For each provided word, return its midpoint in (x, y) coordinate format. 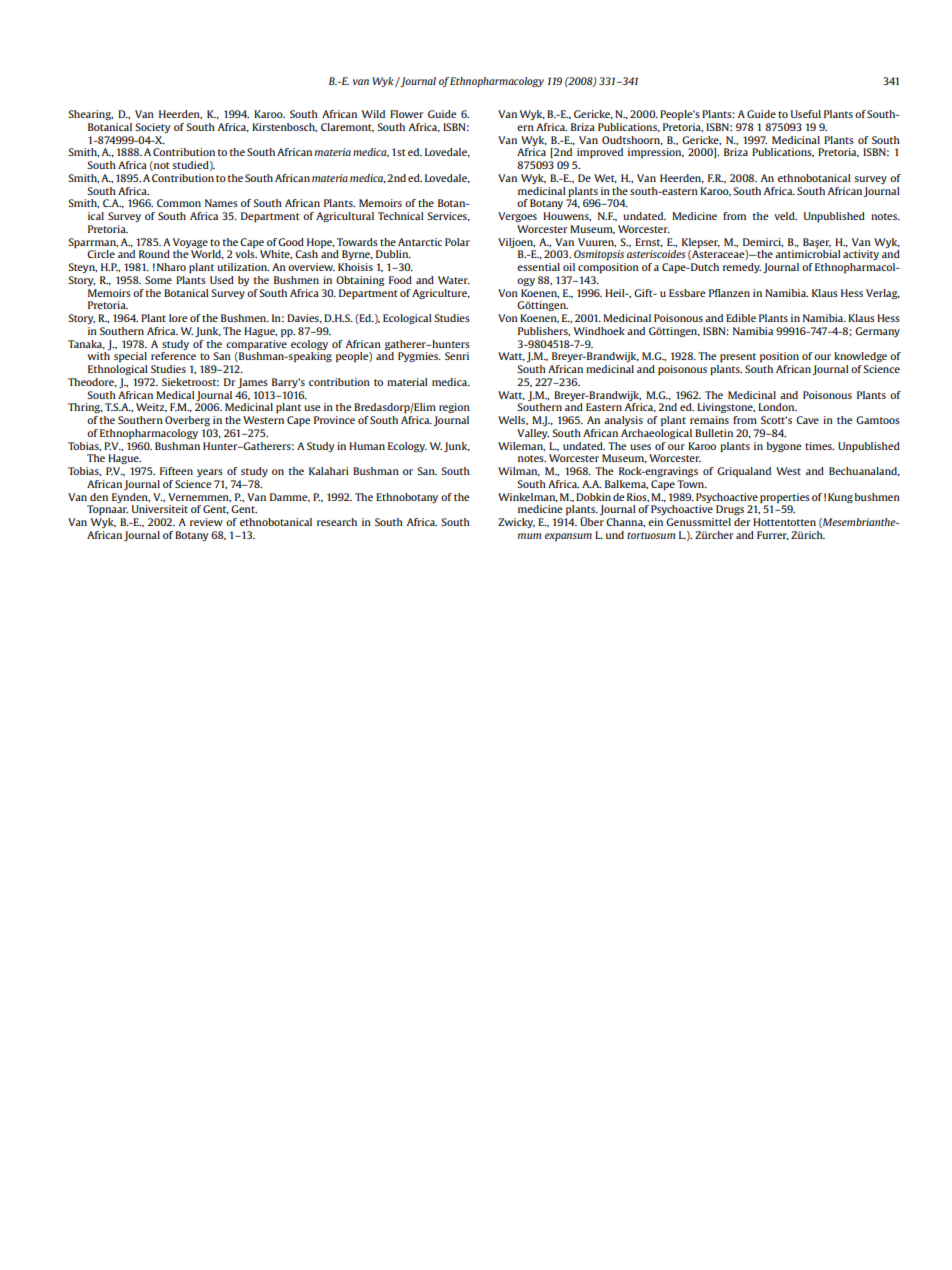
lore (178, 318)
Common (179, 203)
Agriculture (440, 294)
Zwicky (516, 523)
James (253, 383)
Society (152, 128)
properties (785, 498)
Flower (406, 114)
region (454, 408)
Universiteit (160, 509)
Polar (457, 242)
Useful (806, 114)
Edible (741, 318)
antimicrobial (808, 253)
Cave (807, 420)
